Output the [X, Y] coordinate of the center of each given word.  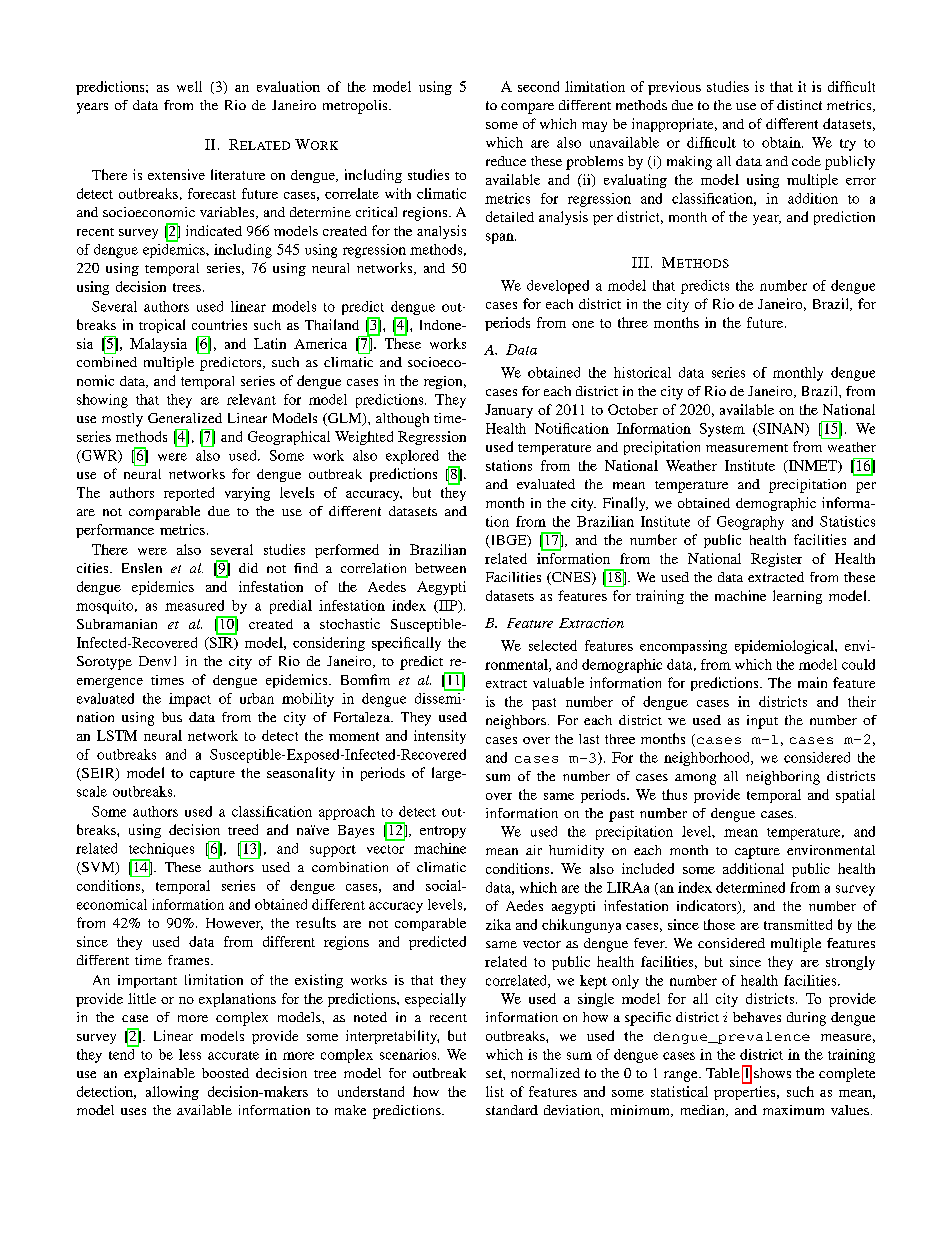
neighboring [783, 778]
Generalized [185, 418]
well [189, 86]
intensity [440, 737]
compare [527, 108]
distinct [799, 105]
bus [172, 717]
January [509, 411]
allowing [172, 1093]
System [722, 430]
